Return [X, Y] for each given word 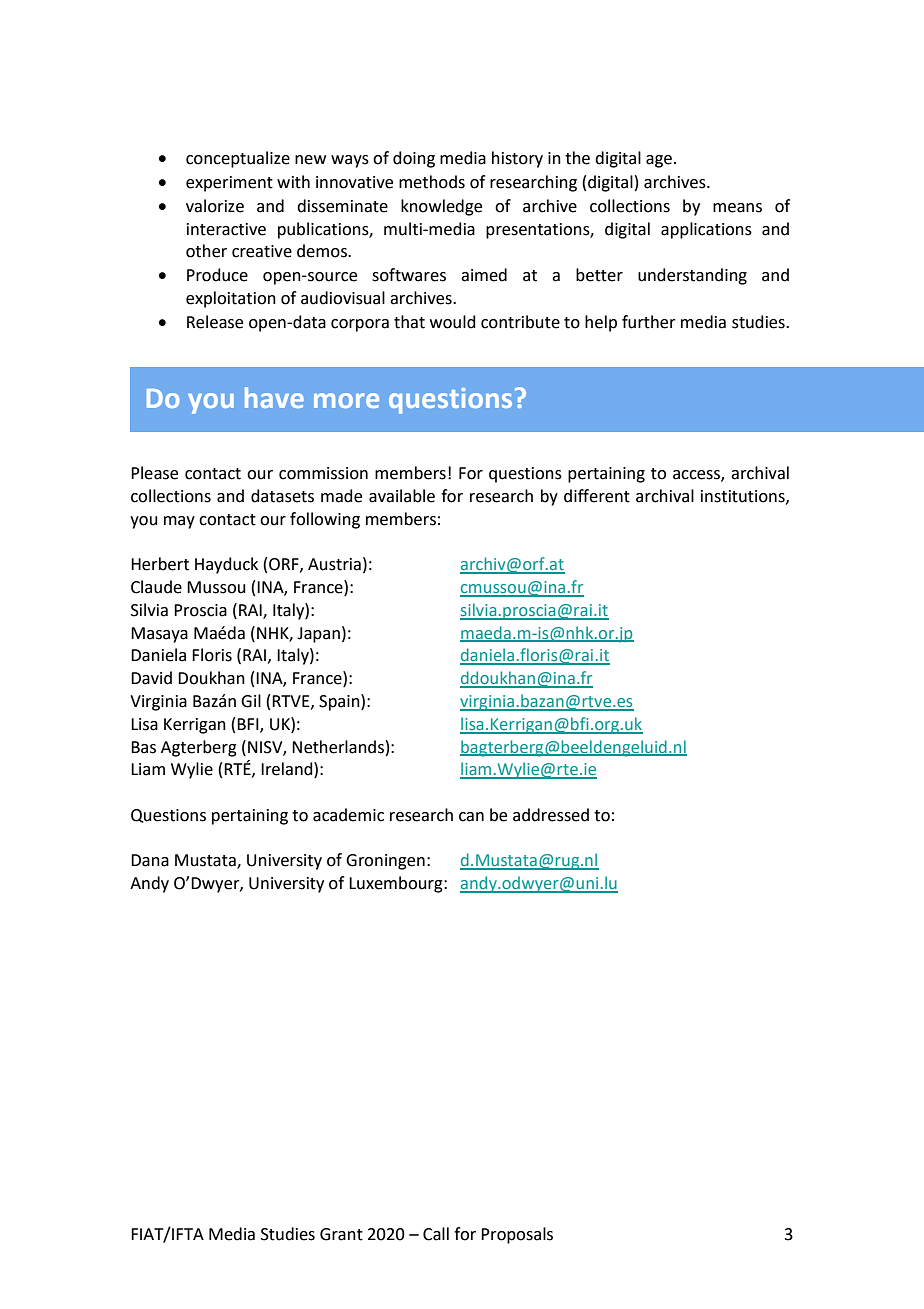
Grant [341, 1234]
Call [436, 1234]
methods [432, 182]
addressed [551, 815]
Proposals [517, 1235]
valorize [215, 206]
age [659, 161]
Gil [251, 701]
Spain [340, 702]
